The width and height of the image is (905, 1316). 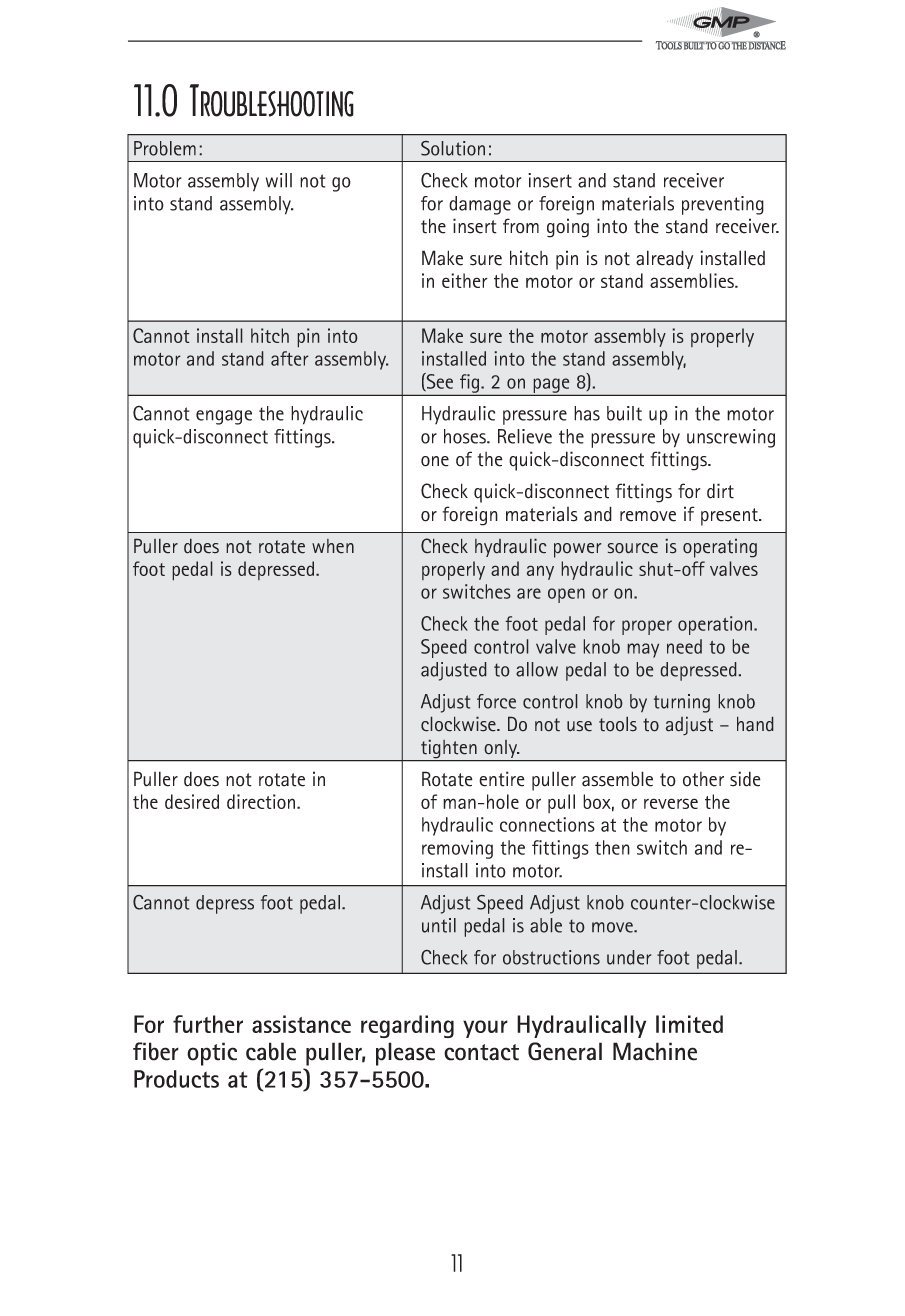 I want to click on contact, so click(x=481, y=1052).
